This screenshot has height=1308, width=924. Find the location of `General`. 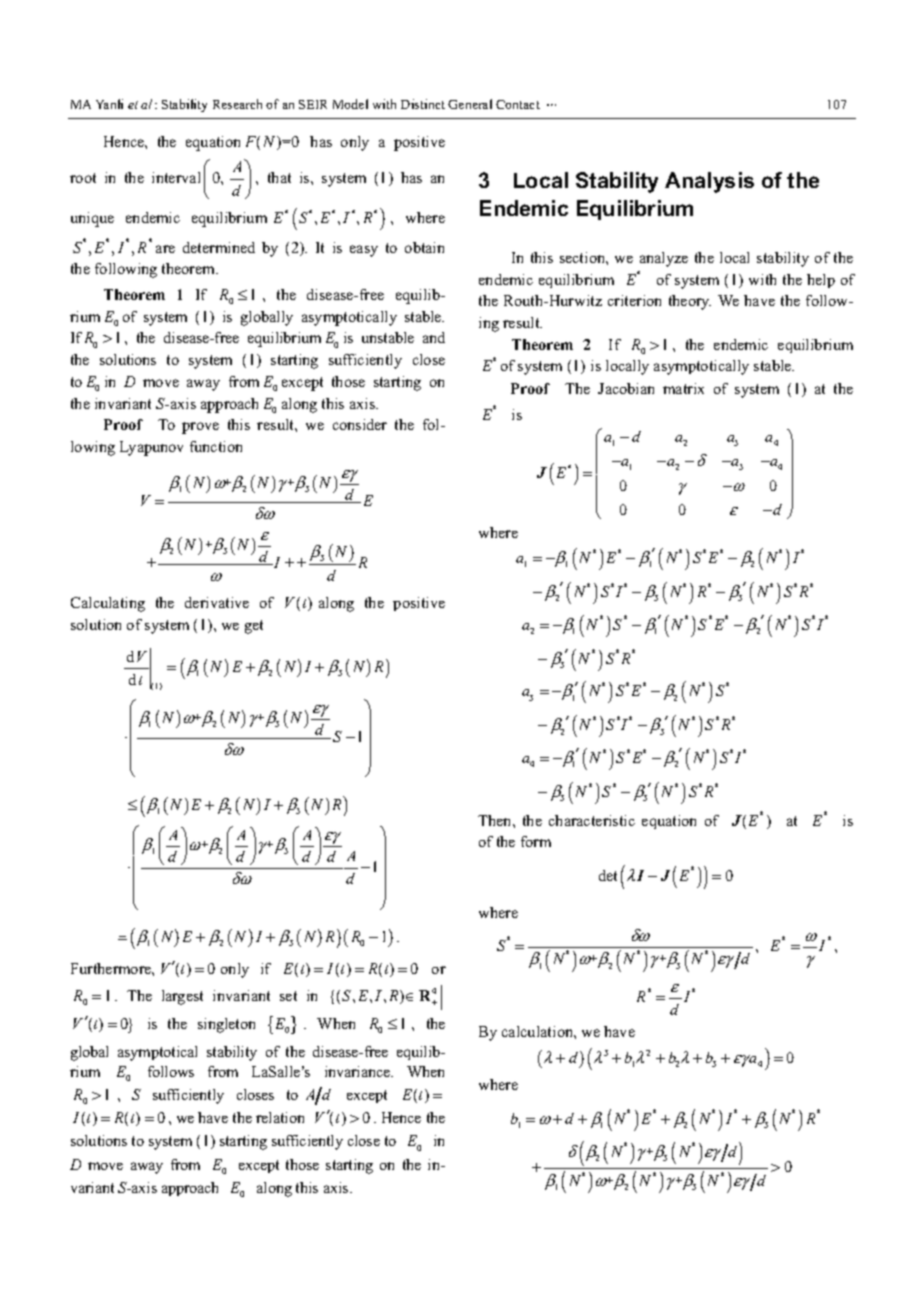

General is located at coordinates (470, 104).
